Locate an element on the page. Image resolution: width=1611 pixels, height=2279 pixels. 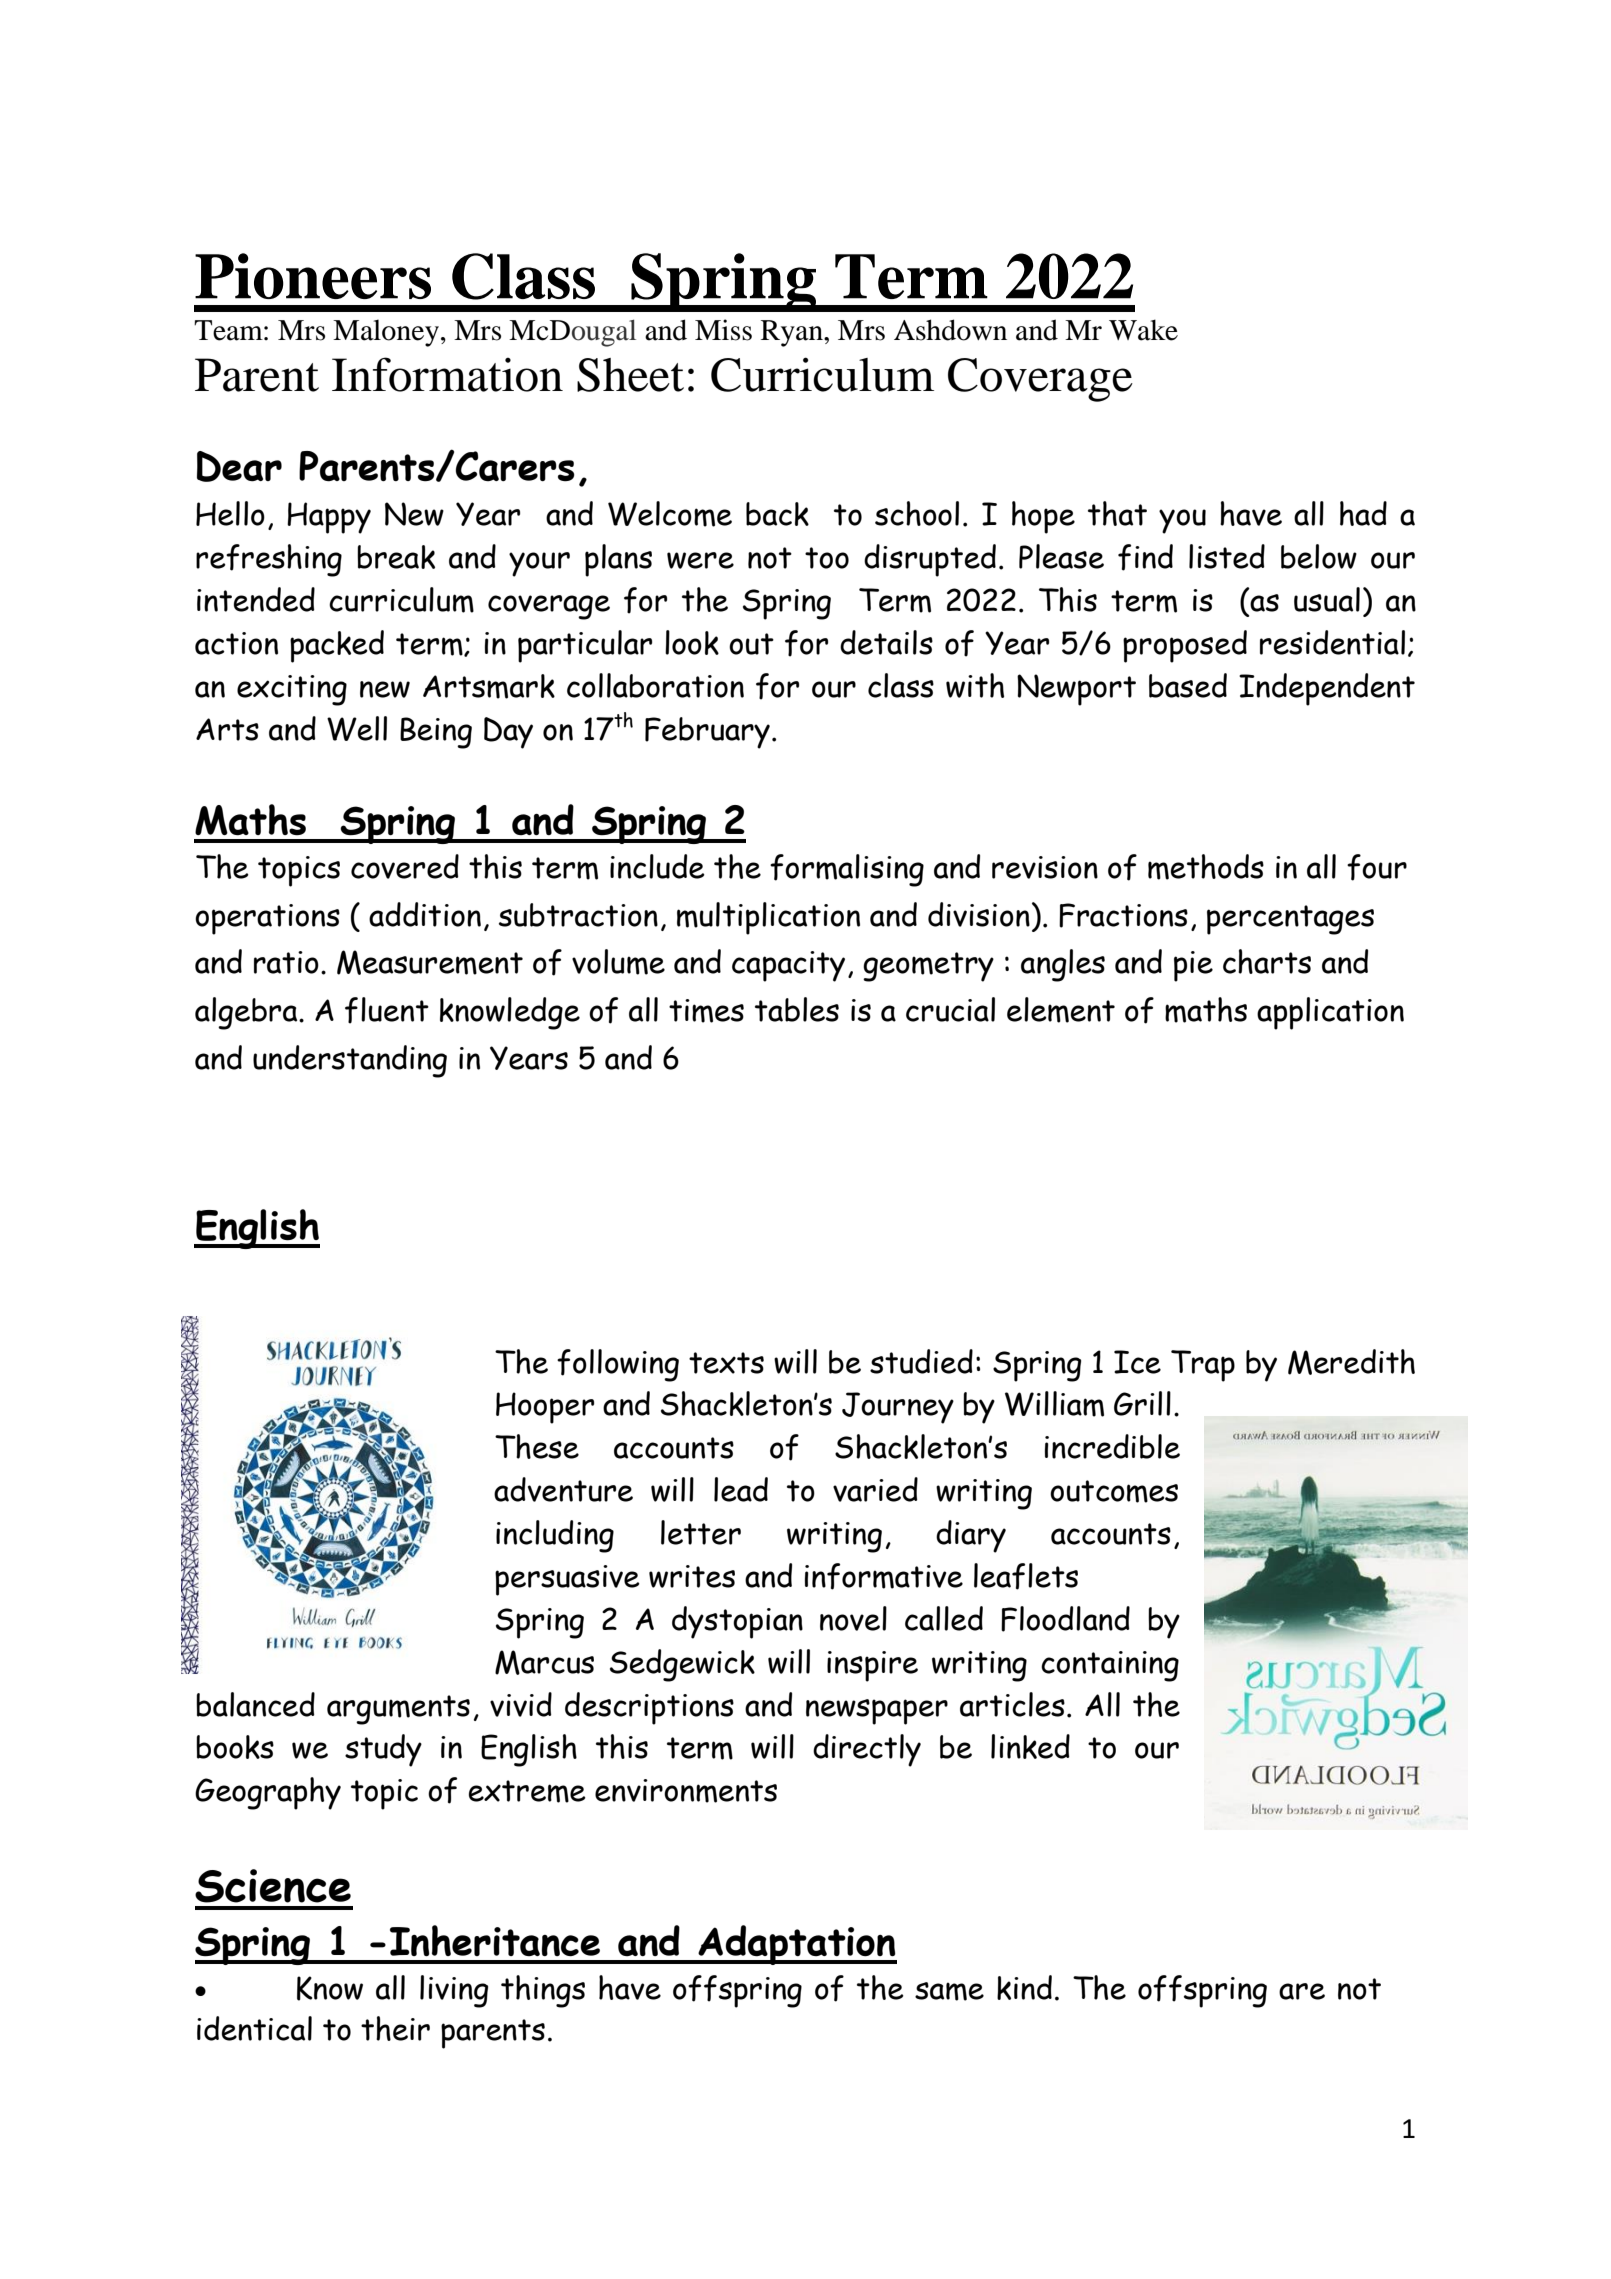
their is located at coordinates (395, 2028).
